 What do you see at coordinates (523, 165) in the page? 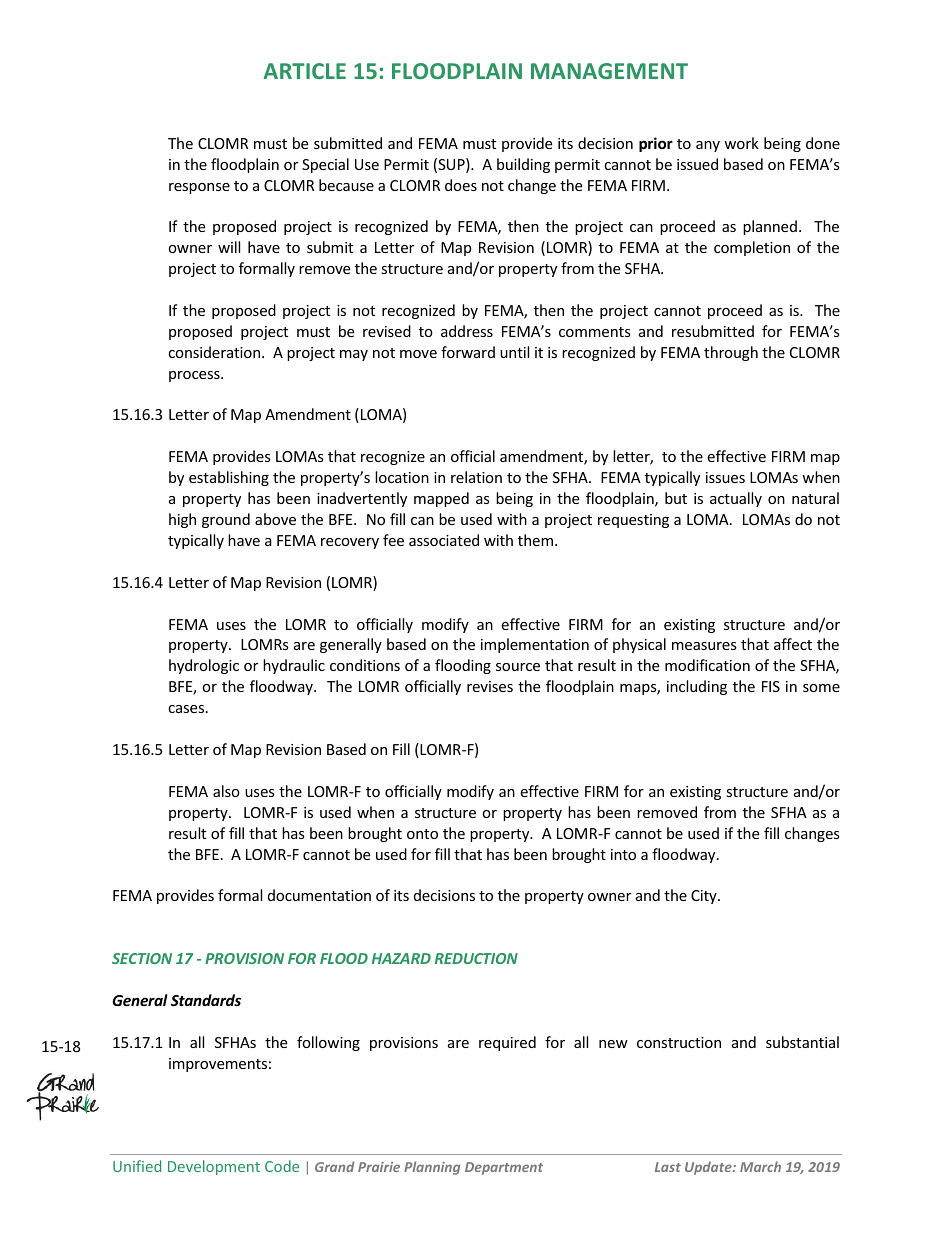
I see `building` at bounding box center [523, 165].
